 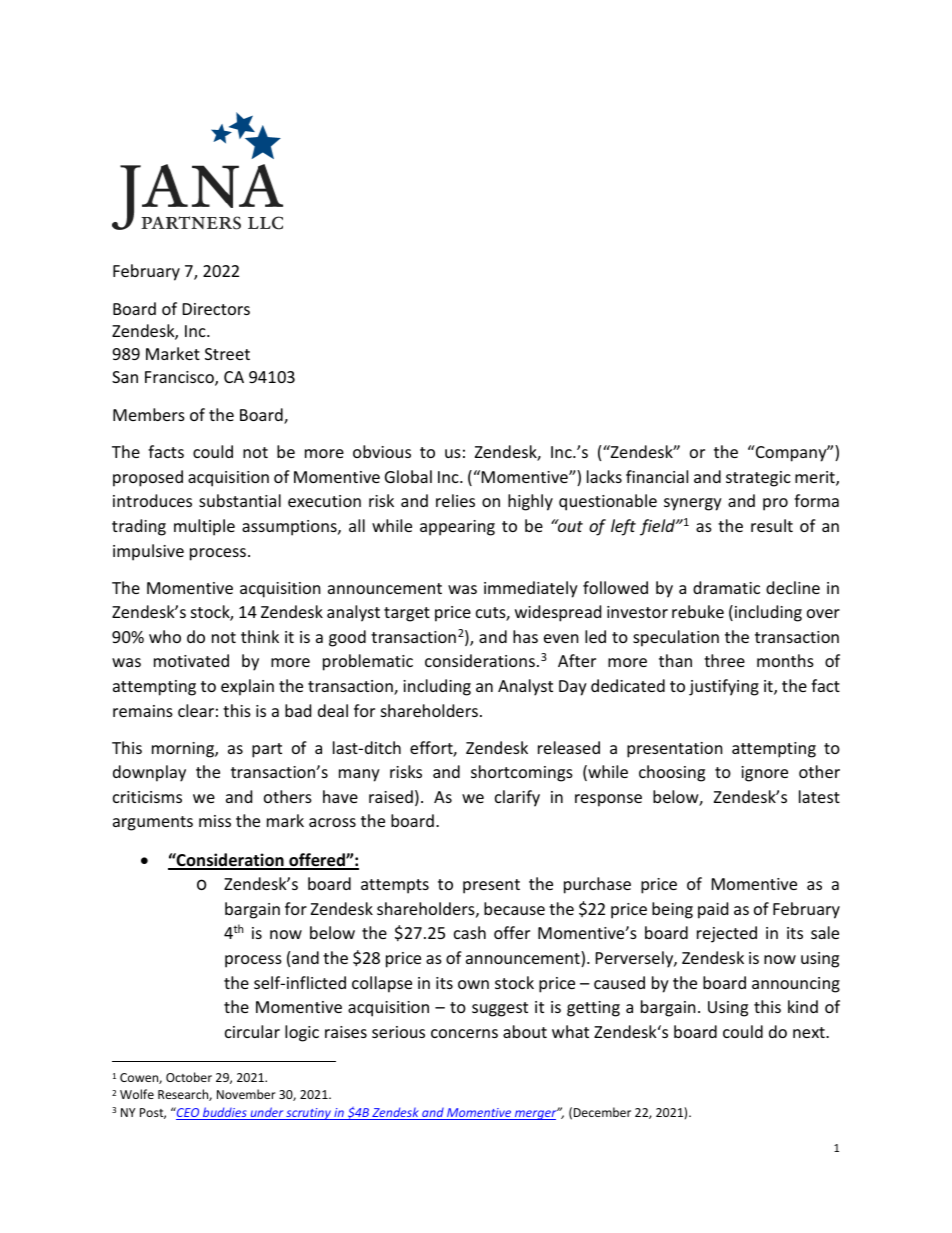 I want to click on result, so click(x=772, y=525).
